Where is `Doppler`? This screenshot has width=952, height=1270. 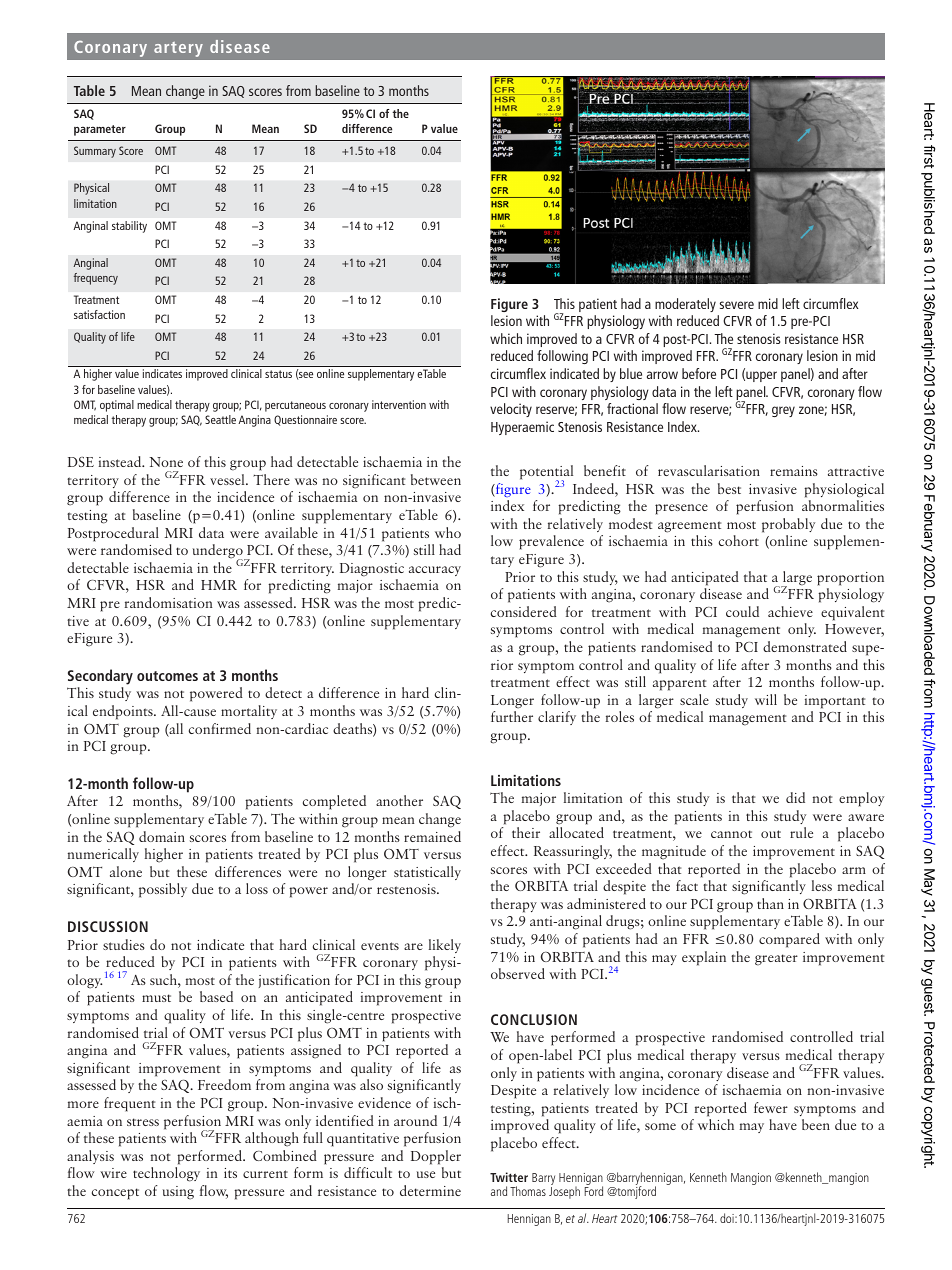
Doppler is located at coordinates (436, 1157).
